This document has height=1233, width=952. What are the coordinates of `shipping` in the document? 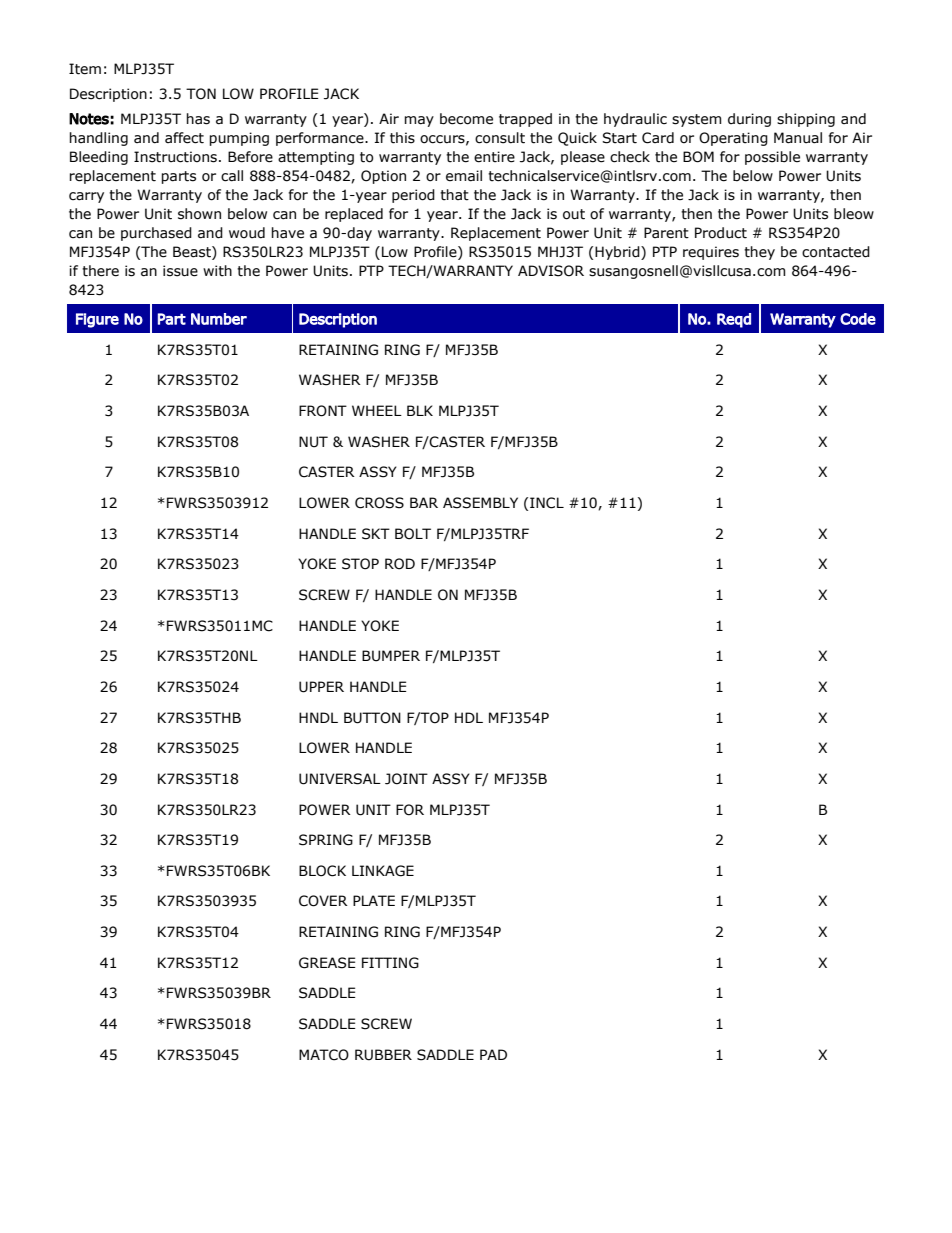 It's located at (806, 120).
